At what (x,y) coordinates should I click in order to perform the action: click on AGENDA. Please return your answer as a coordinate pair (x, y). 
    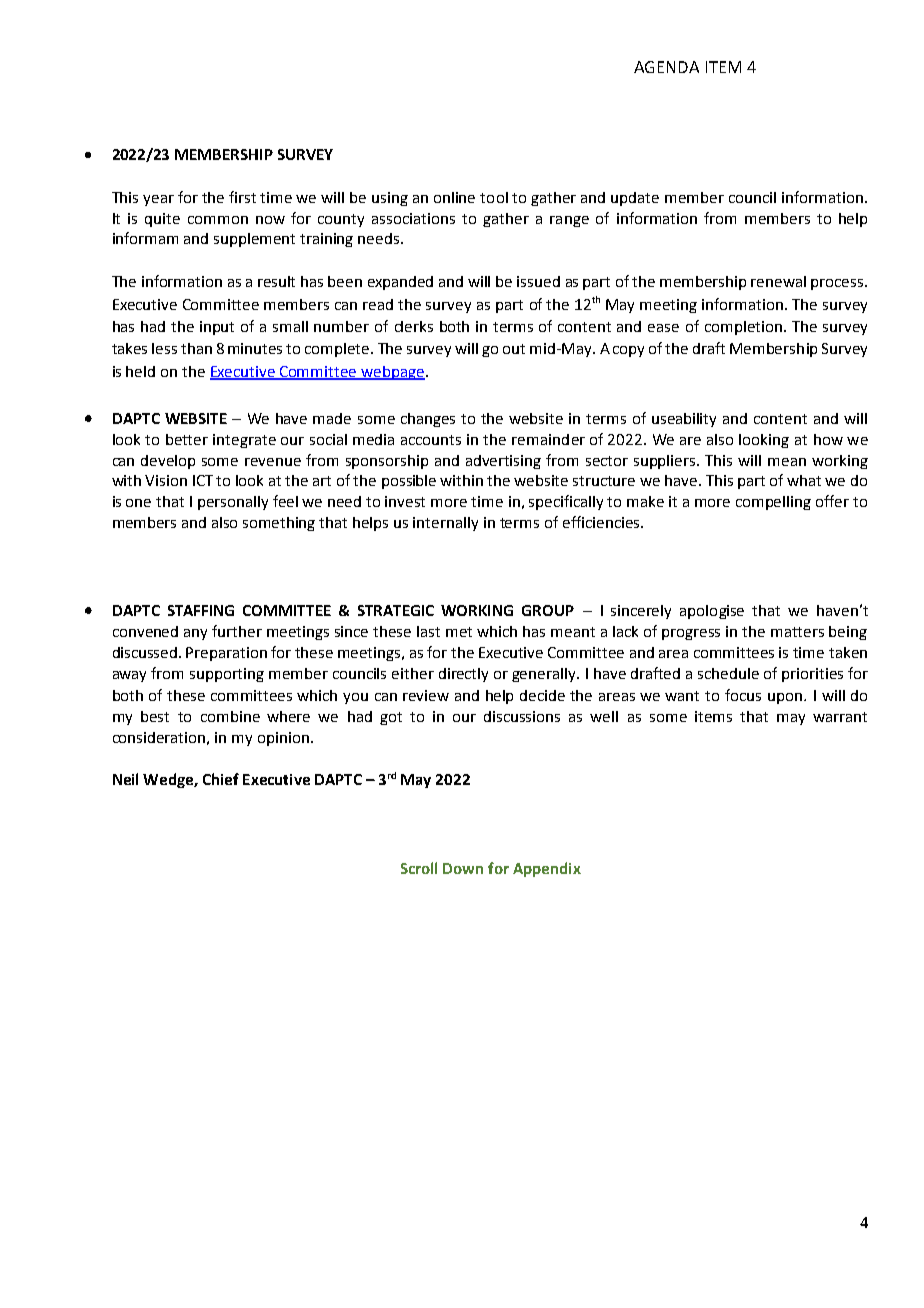
    Looking at the image, I should click on (666, 67).
